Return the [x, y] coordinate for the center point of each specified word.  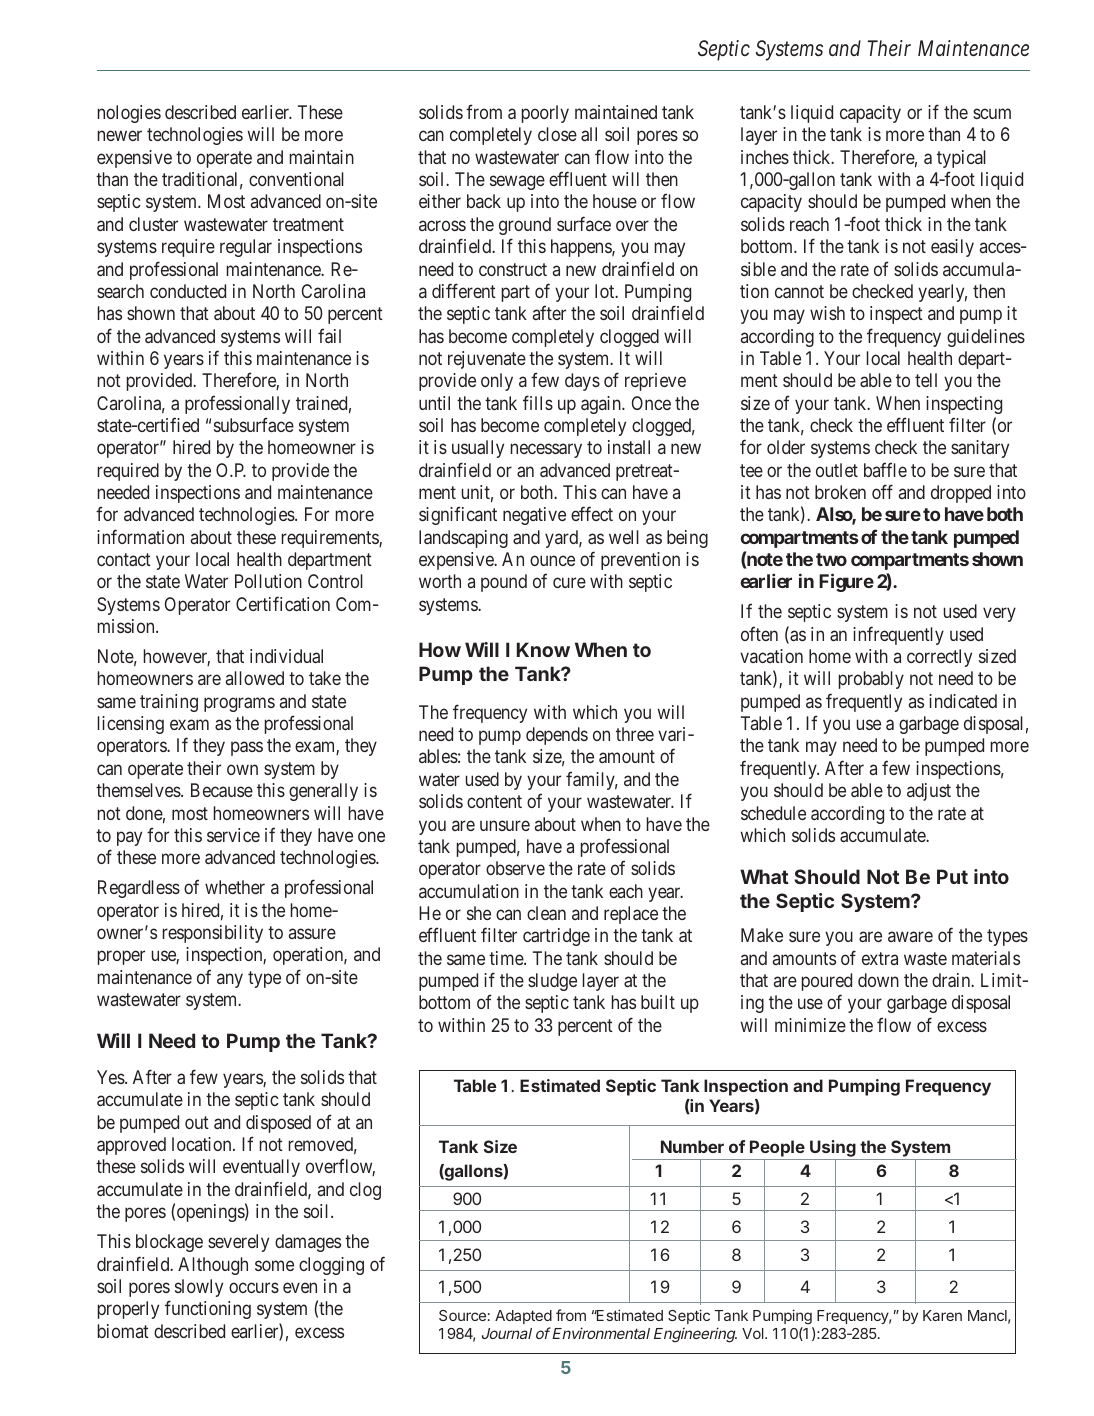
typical [961, 159]
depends [557, 736]
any [230, 980]
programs [239, 704]
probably [871, 680]
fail [329, 335]
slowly [199, 1288]
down [878, 980]
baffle [885, 469]
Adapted [523, 1317]
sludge [552, 982]
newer [120, 136]
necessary [546, 451]
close [557, 134]
